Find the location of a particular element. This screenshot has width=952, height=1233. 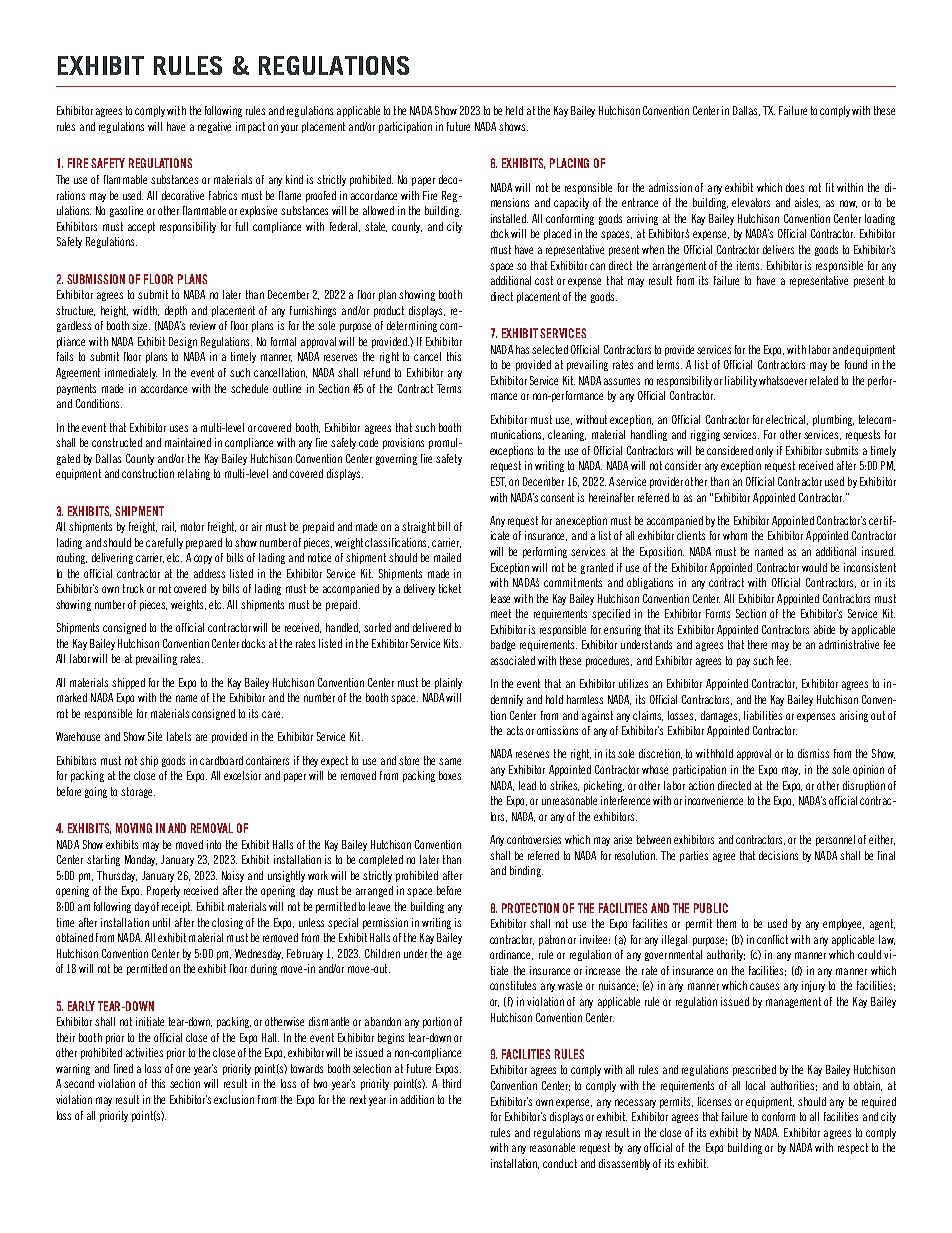

one is located at coordinates (183, 1069).
